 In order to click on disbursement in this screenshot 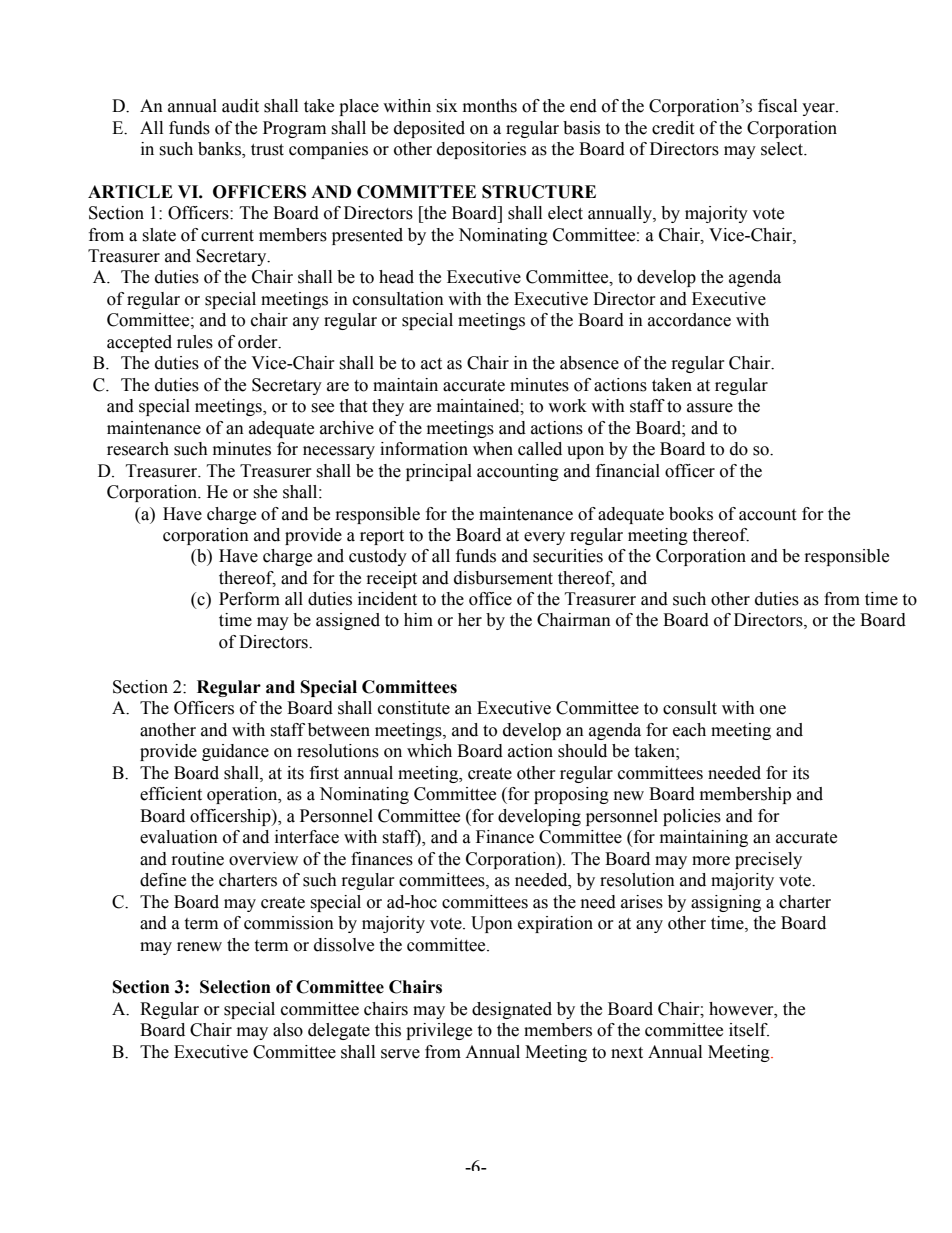, I will do `click(503, 578)`.
